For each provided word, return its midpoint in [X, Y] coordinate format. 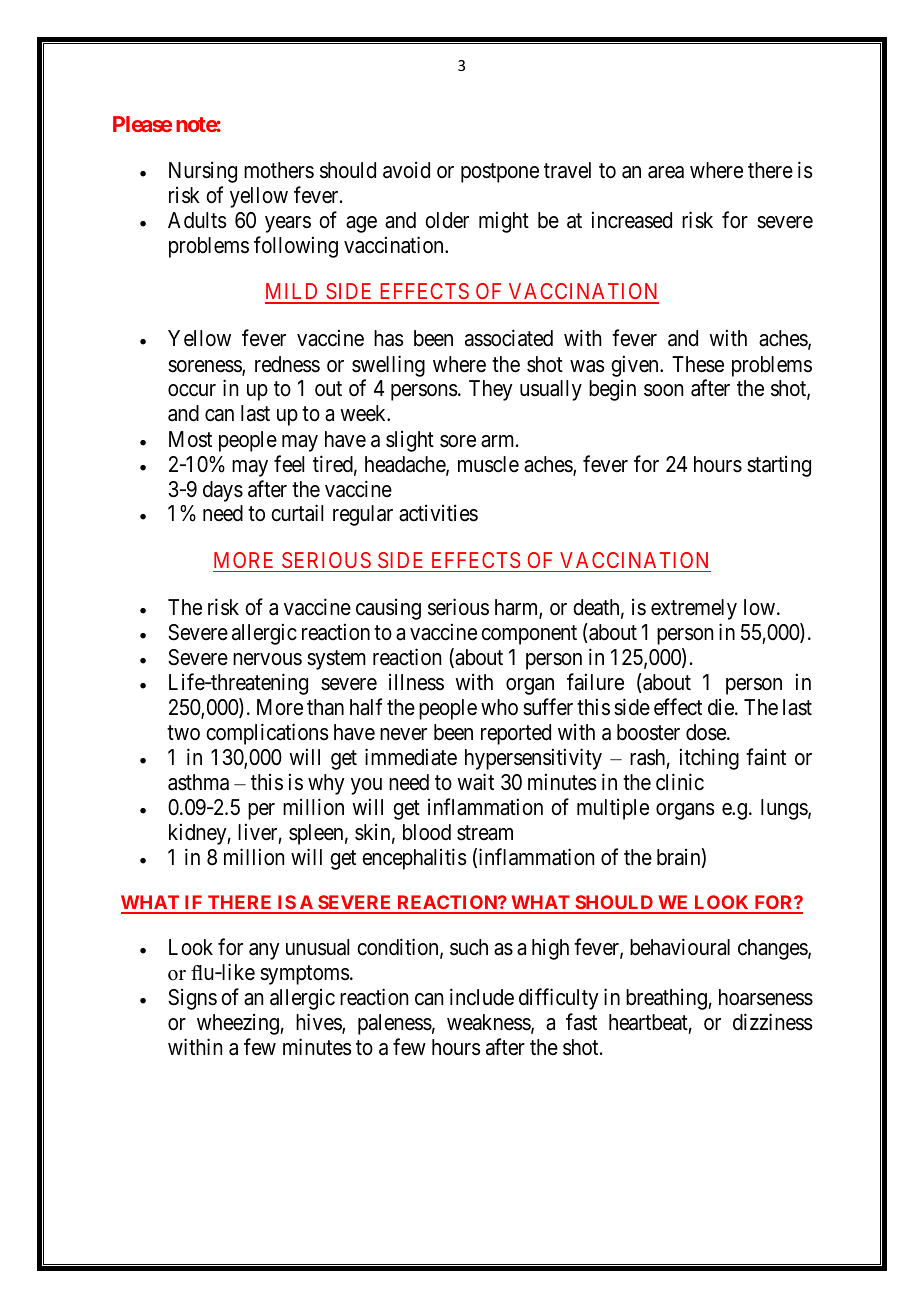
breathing [667, 999]
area [666, 172]
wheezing [239, 1024]
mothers [279, 170]
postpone [500, 173]
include [482, 997]
